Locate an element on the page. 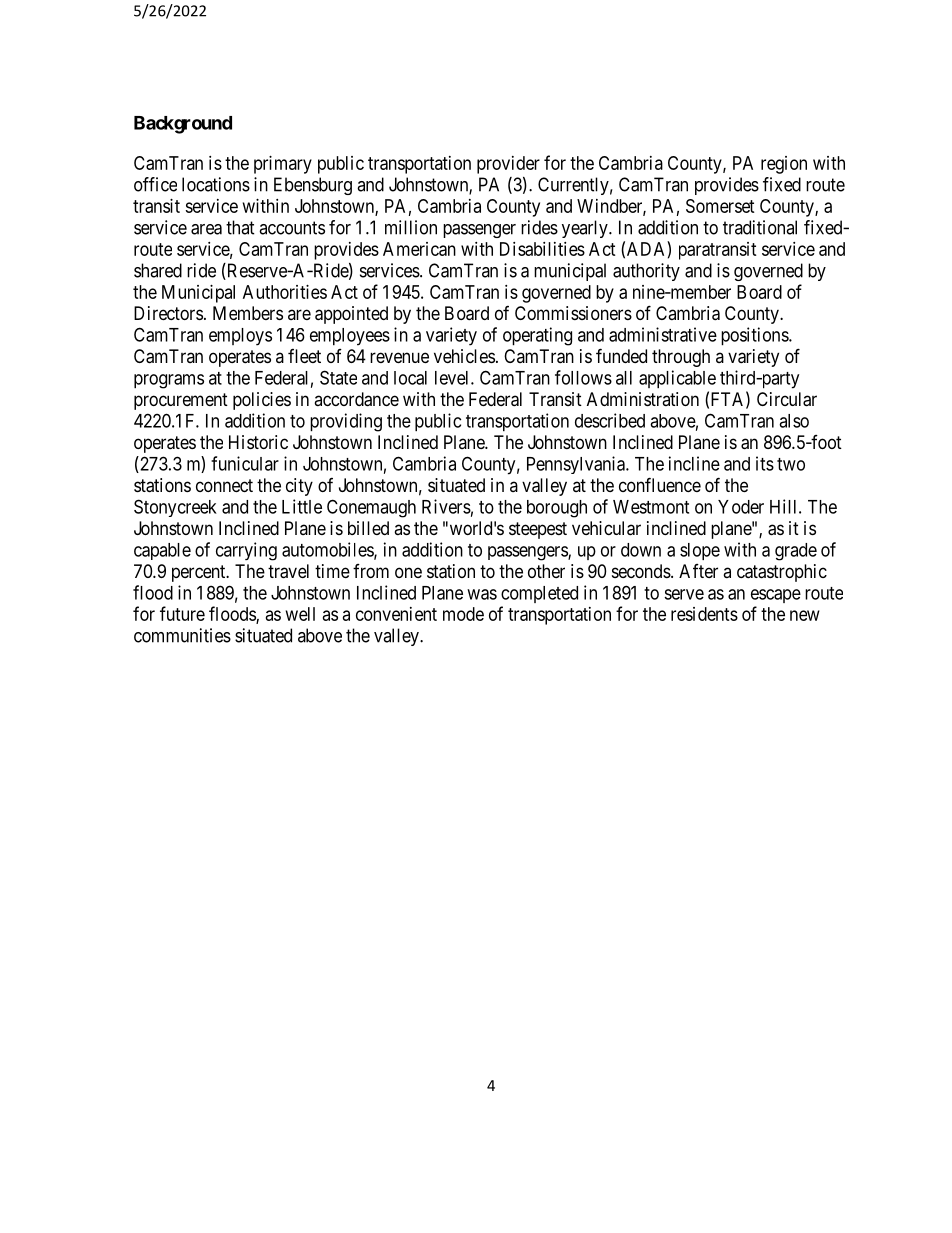 This document has height=1233, width=952. level is located at coordinates (453, 378).
